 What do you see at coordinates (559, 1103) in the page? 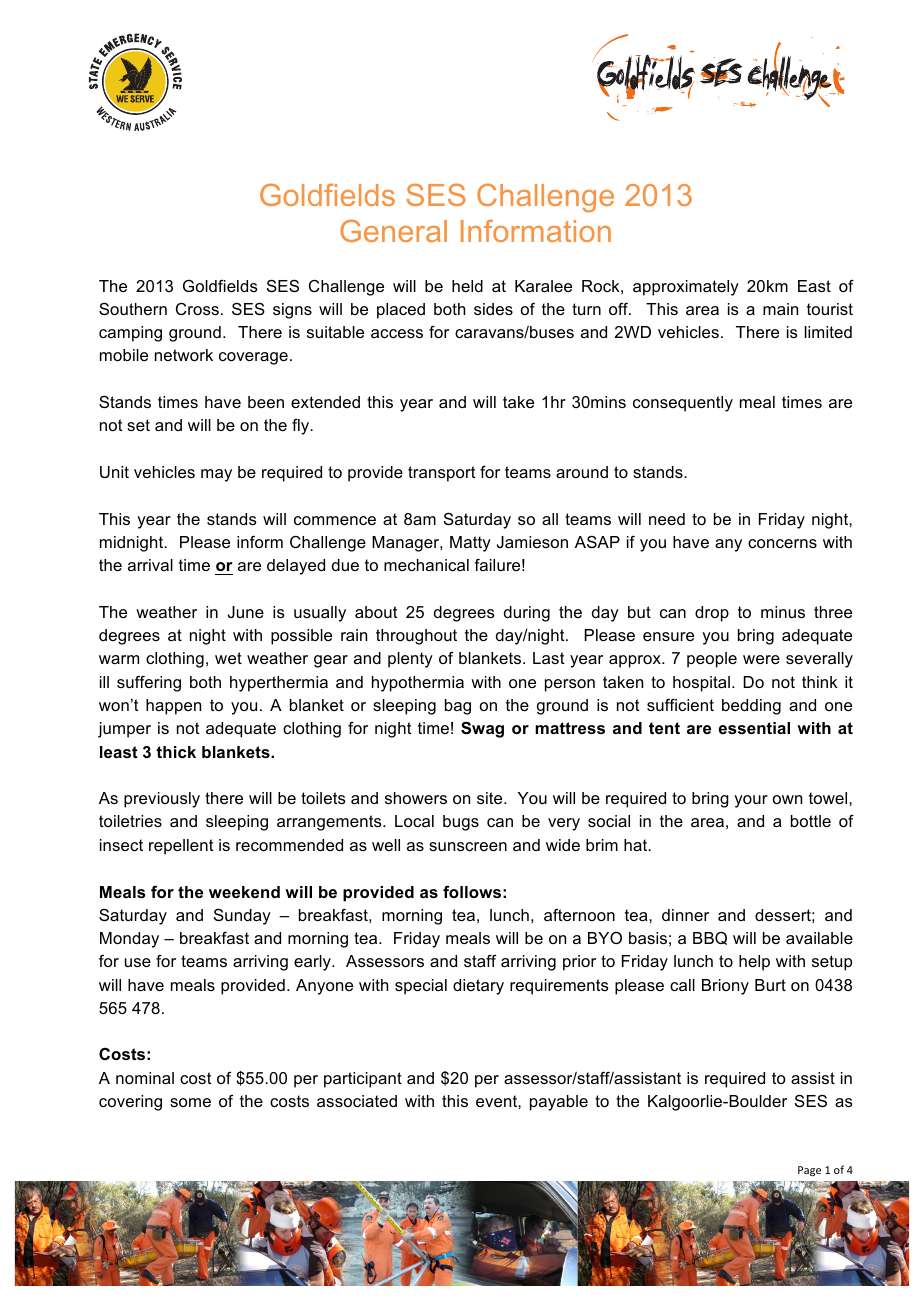
I see `payable` at bounding box center [559, 1103].
